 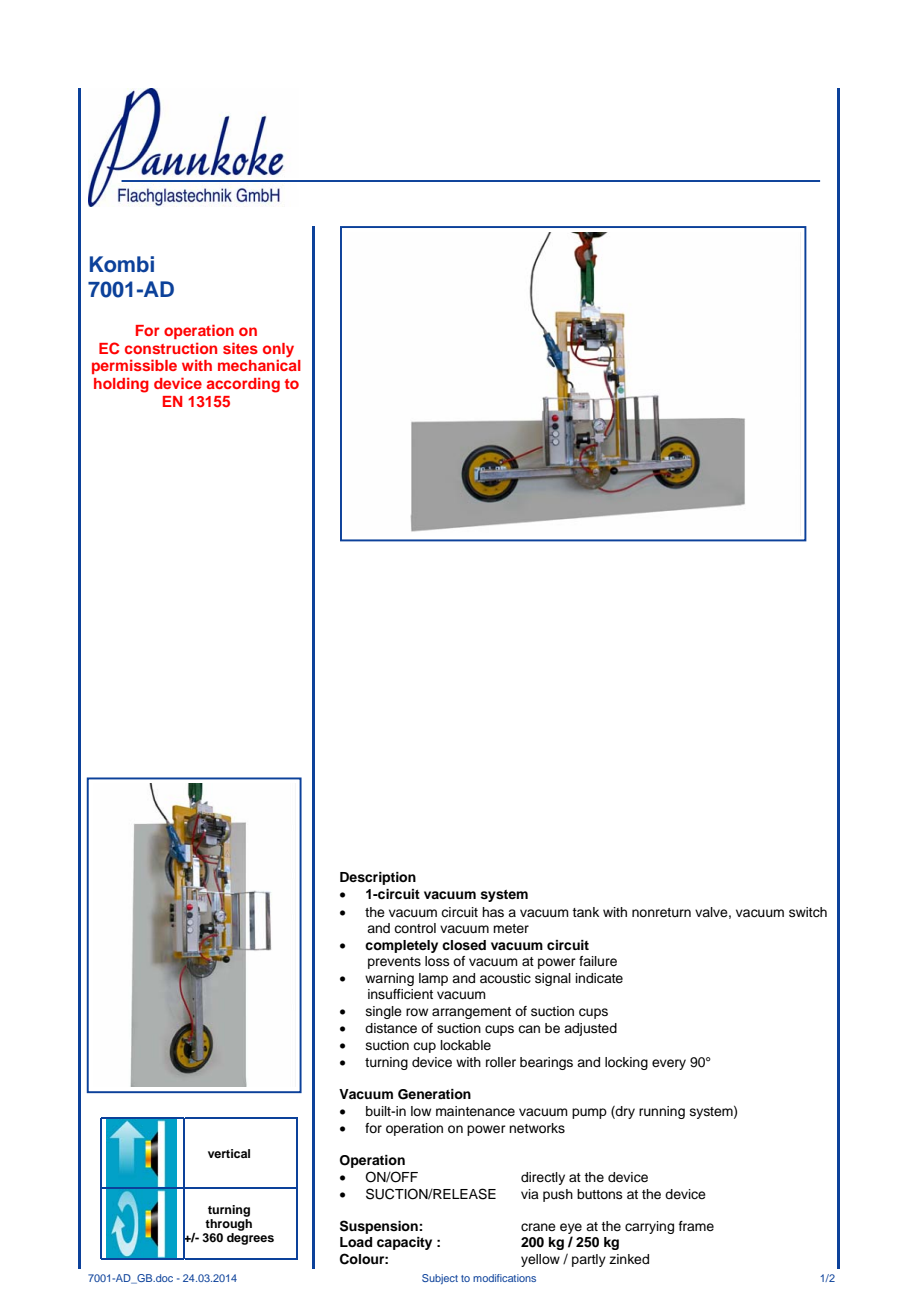 I want to click on Description, so click(x=378, y=878).
